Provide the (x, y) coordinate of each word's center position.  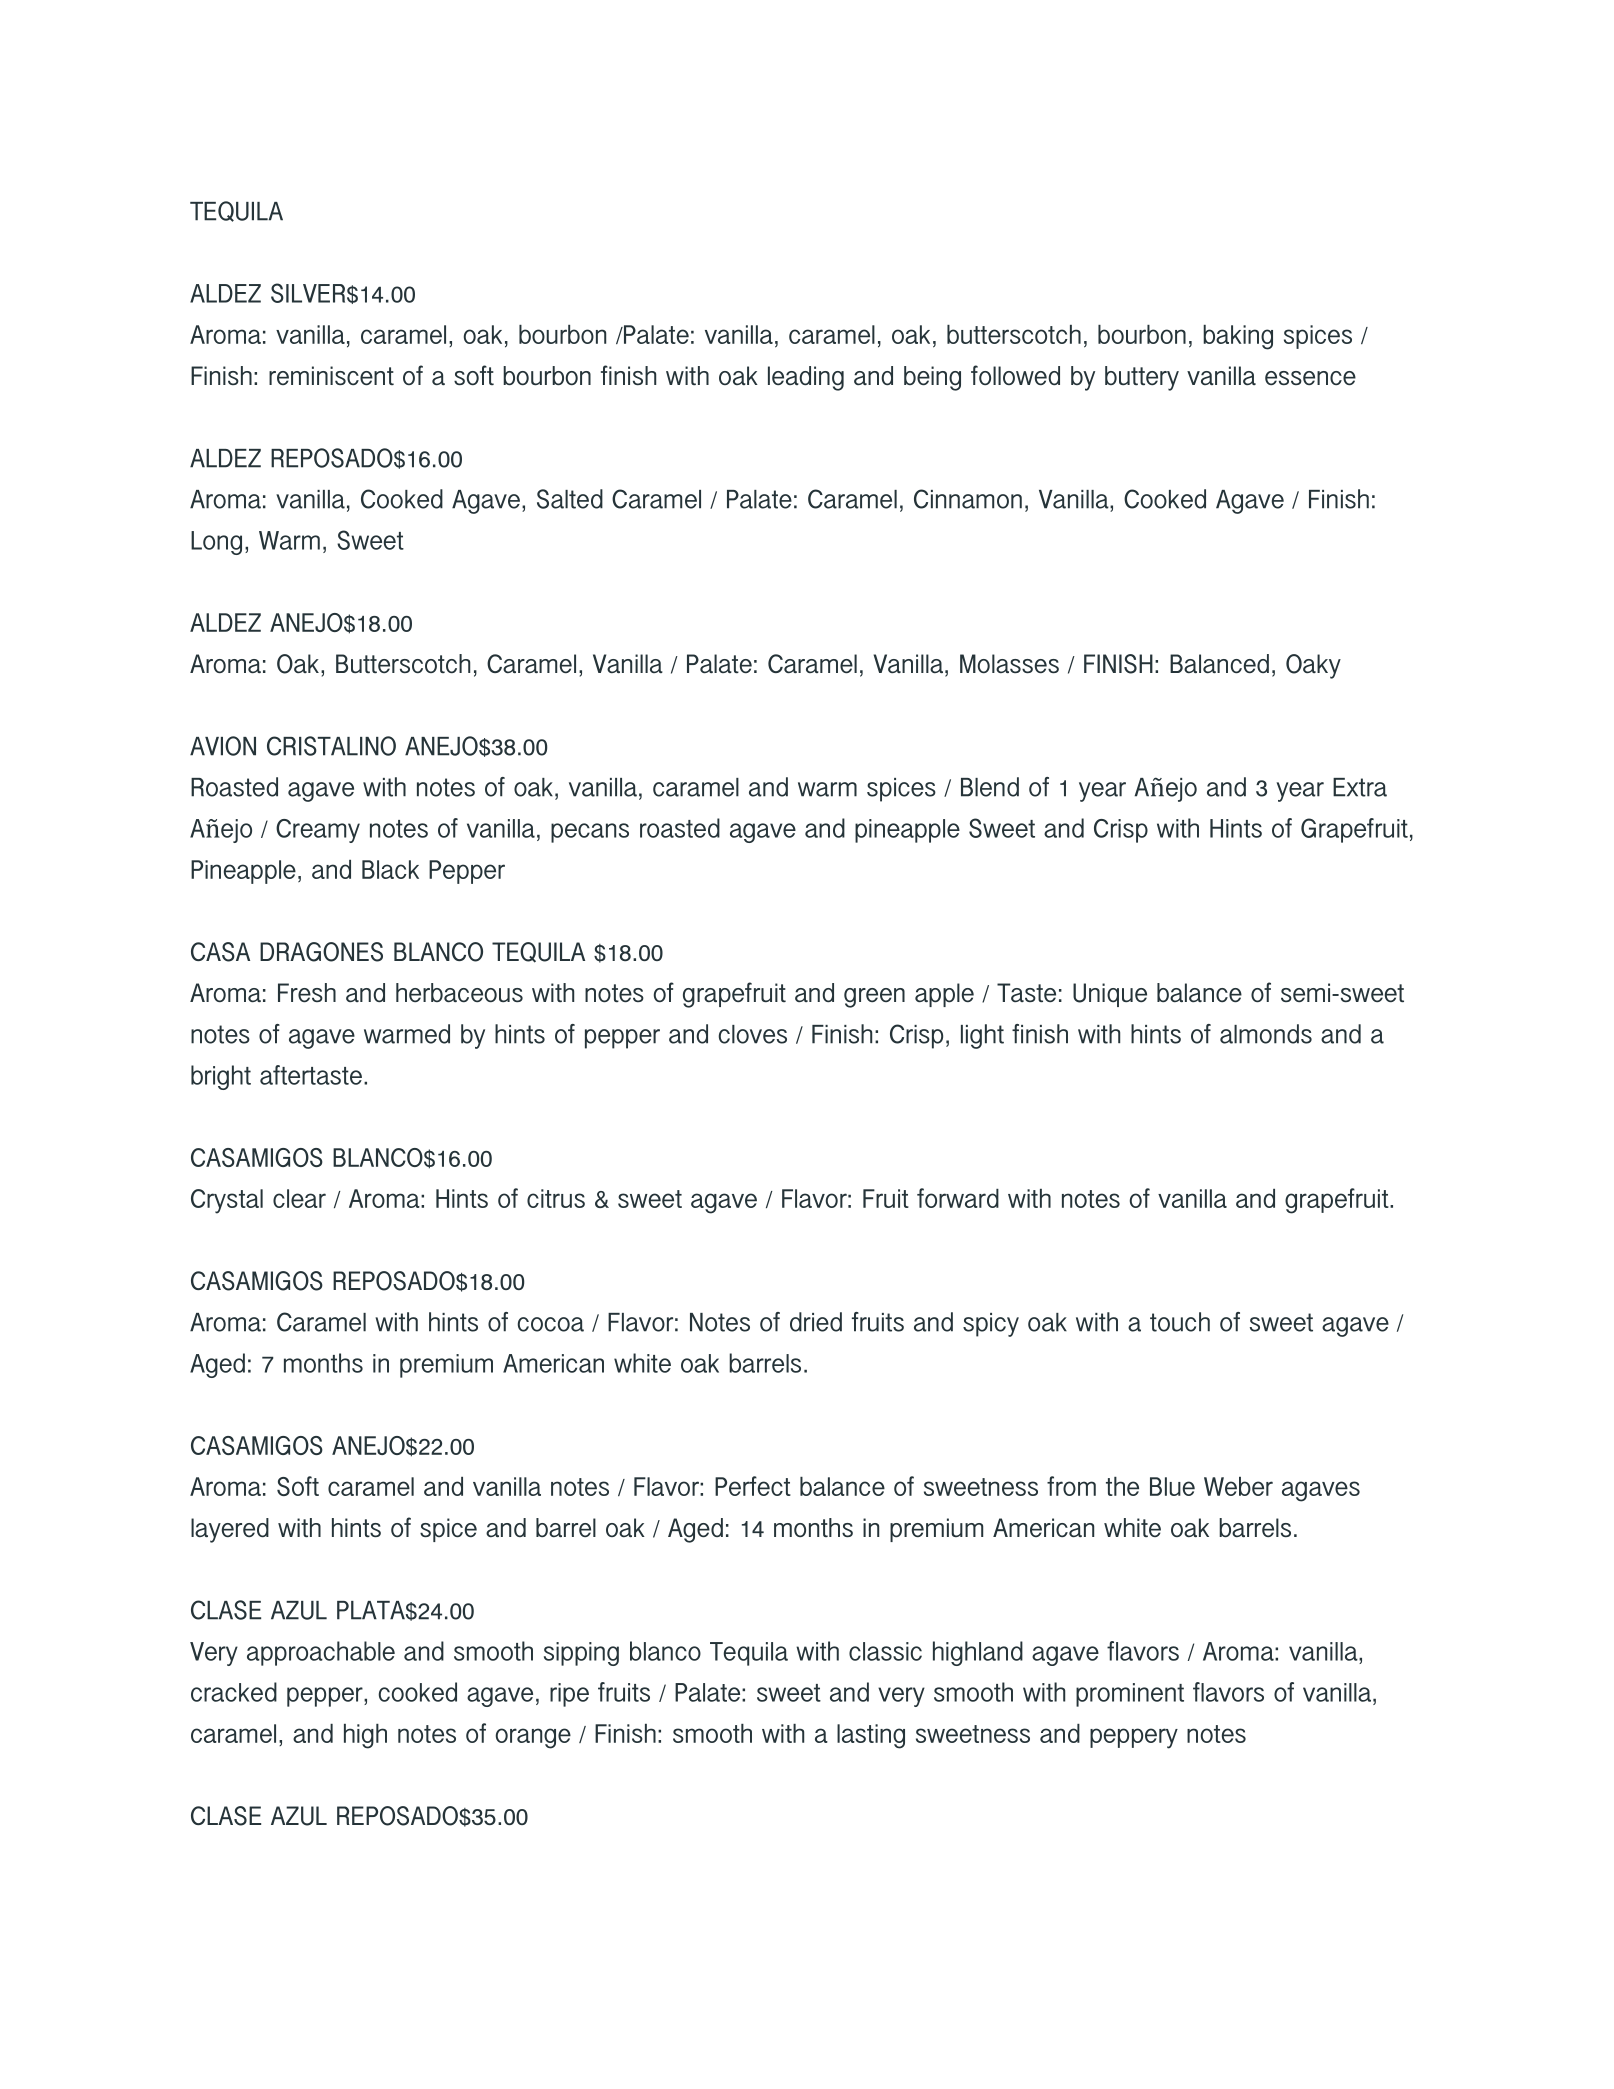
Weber (1238, 1486)
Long (216, 543)
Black (390, 869)
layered (230, 1530)
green (874, 998)
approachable (321, 1653)
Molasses (1009, 663)
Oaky (1313, 666)
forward (958, 1198)
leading (806, 378)
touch (1180, 1322)
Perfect (753, 1486)
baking (1238, 337)
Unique (1110, 995)
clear (299, 1198)
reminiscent (331, 375)
